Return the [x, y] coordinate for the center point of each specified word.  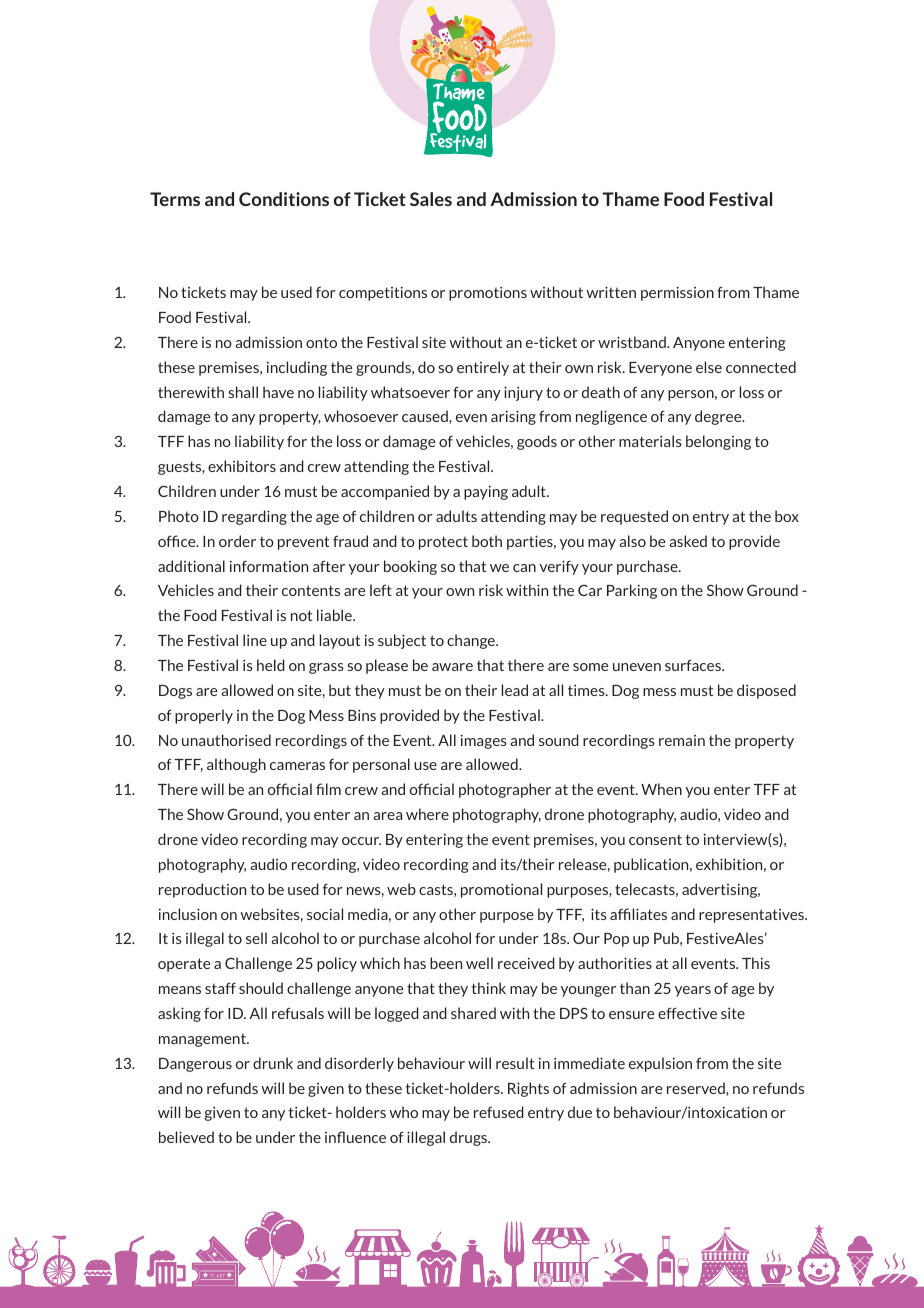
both [487, 541]
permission [677, 293]
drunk [273, 1063]
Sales [431, 199]
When [661, 789]
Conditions [284, 199]
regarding [254, 517]
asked [688, 541]
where [427, 814]
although [236, 765]
